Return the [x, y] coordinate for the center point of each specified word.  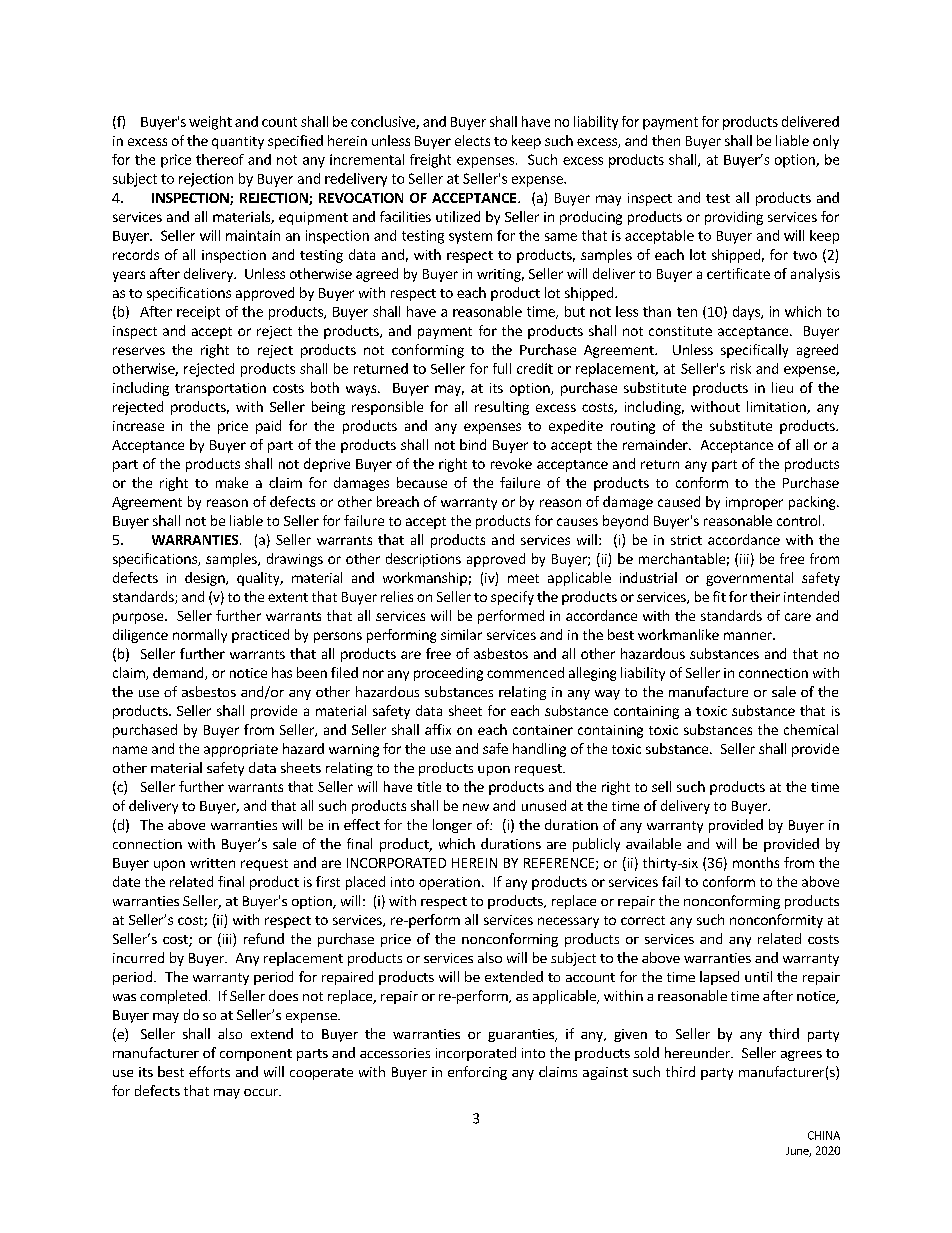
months [756, 862]
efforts [209, 1071]
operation [449, 883]
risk [741, 368]
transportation [220, 389]
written [212, 863]
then [666, 140]
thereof [220, 159]
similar [461, 634]
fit [719, 596]
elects [472, 140]
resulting [502, 408]
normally [200, 636]
